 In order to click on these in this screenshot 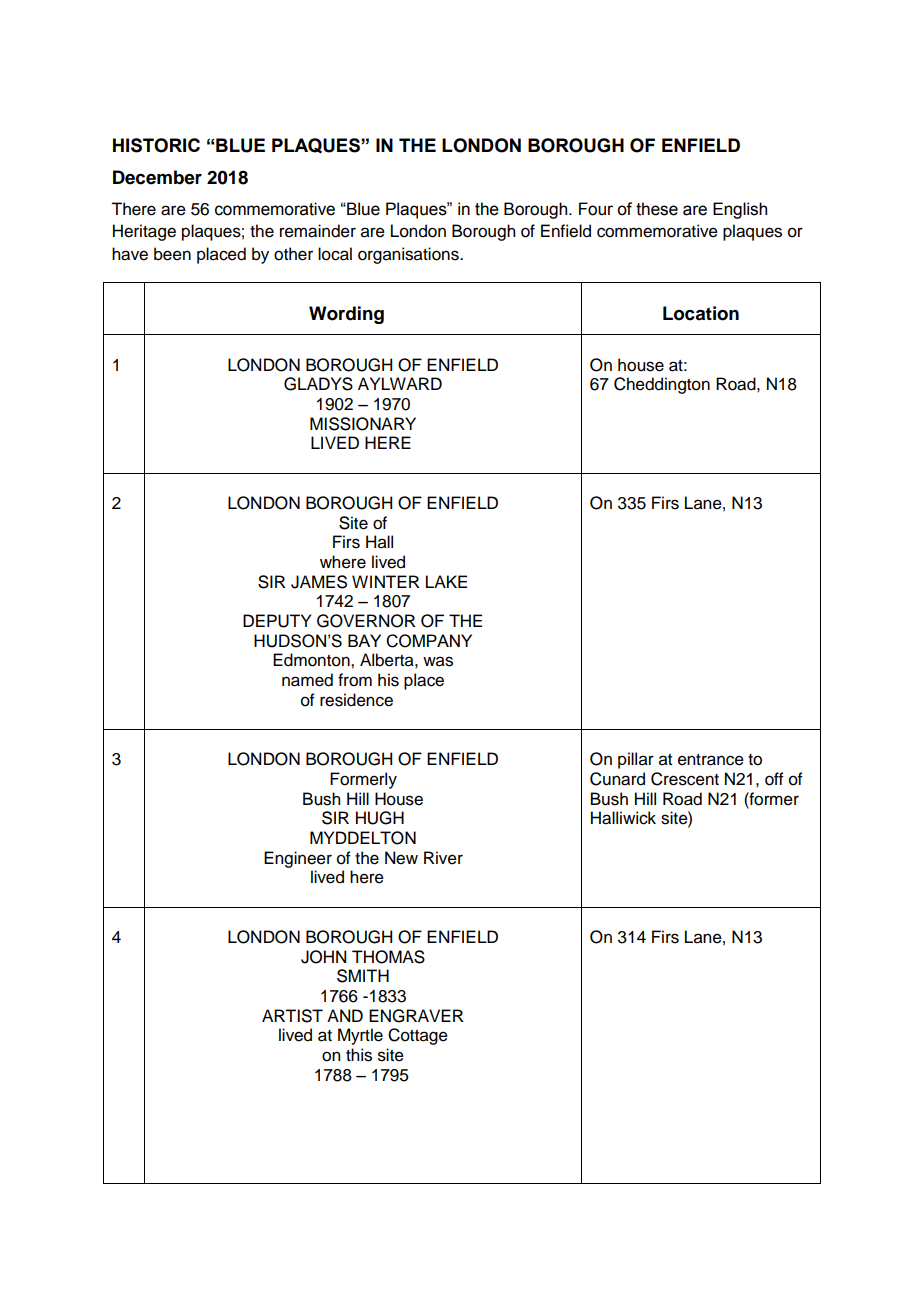, I will do `click(657, 209)`.
